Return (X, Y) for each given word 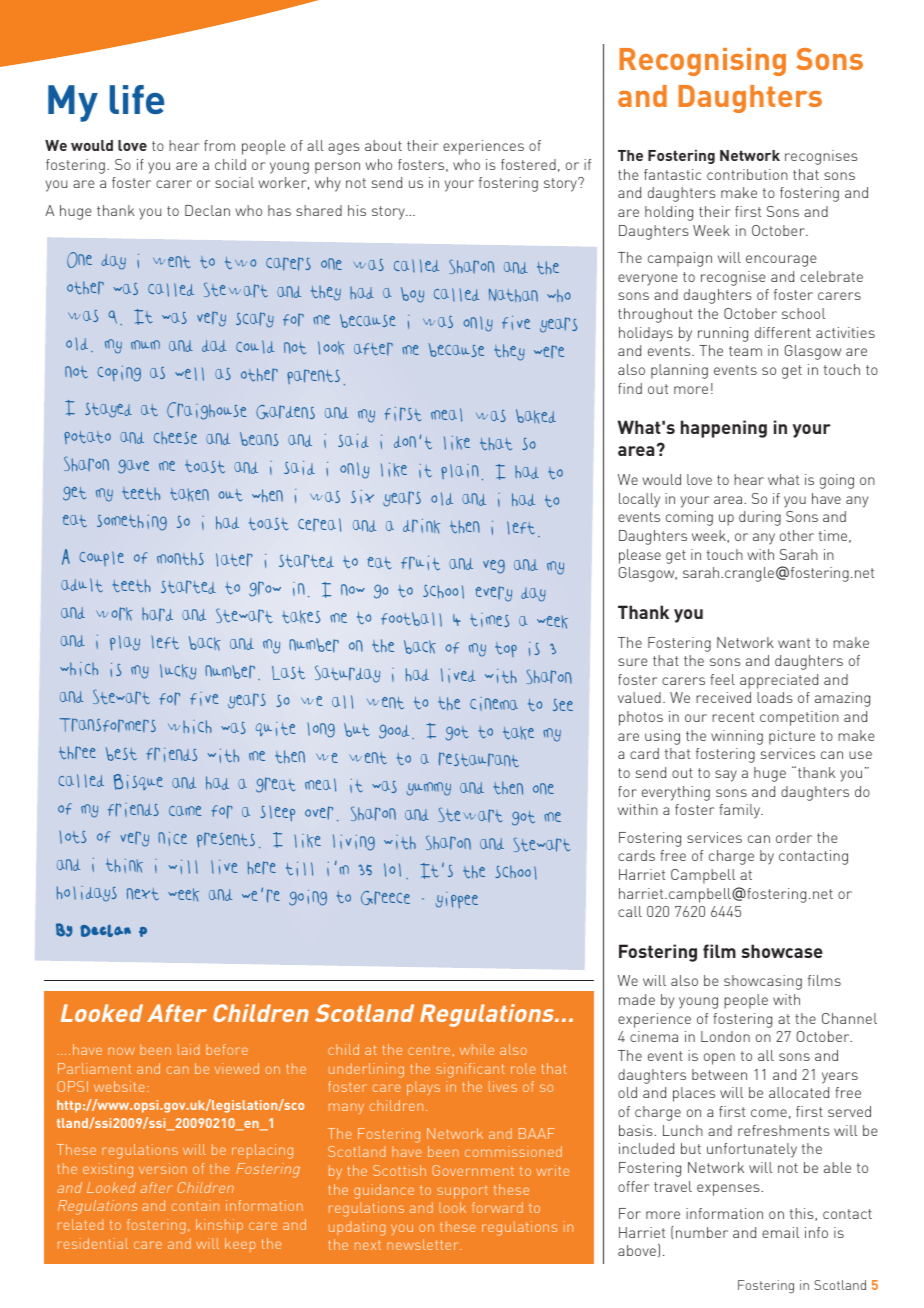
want (794, 643)
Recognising (702, 62)
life (137, 99)
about (383, 145)
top (506, 649)
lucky (178, 672)
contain (195, 1205)
